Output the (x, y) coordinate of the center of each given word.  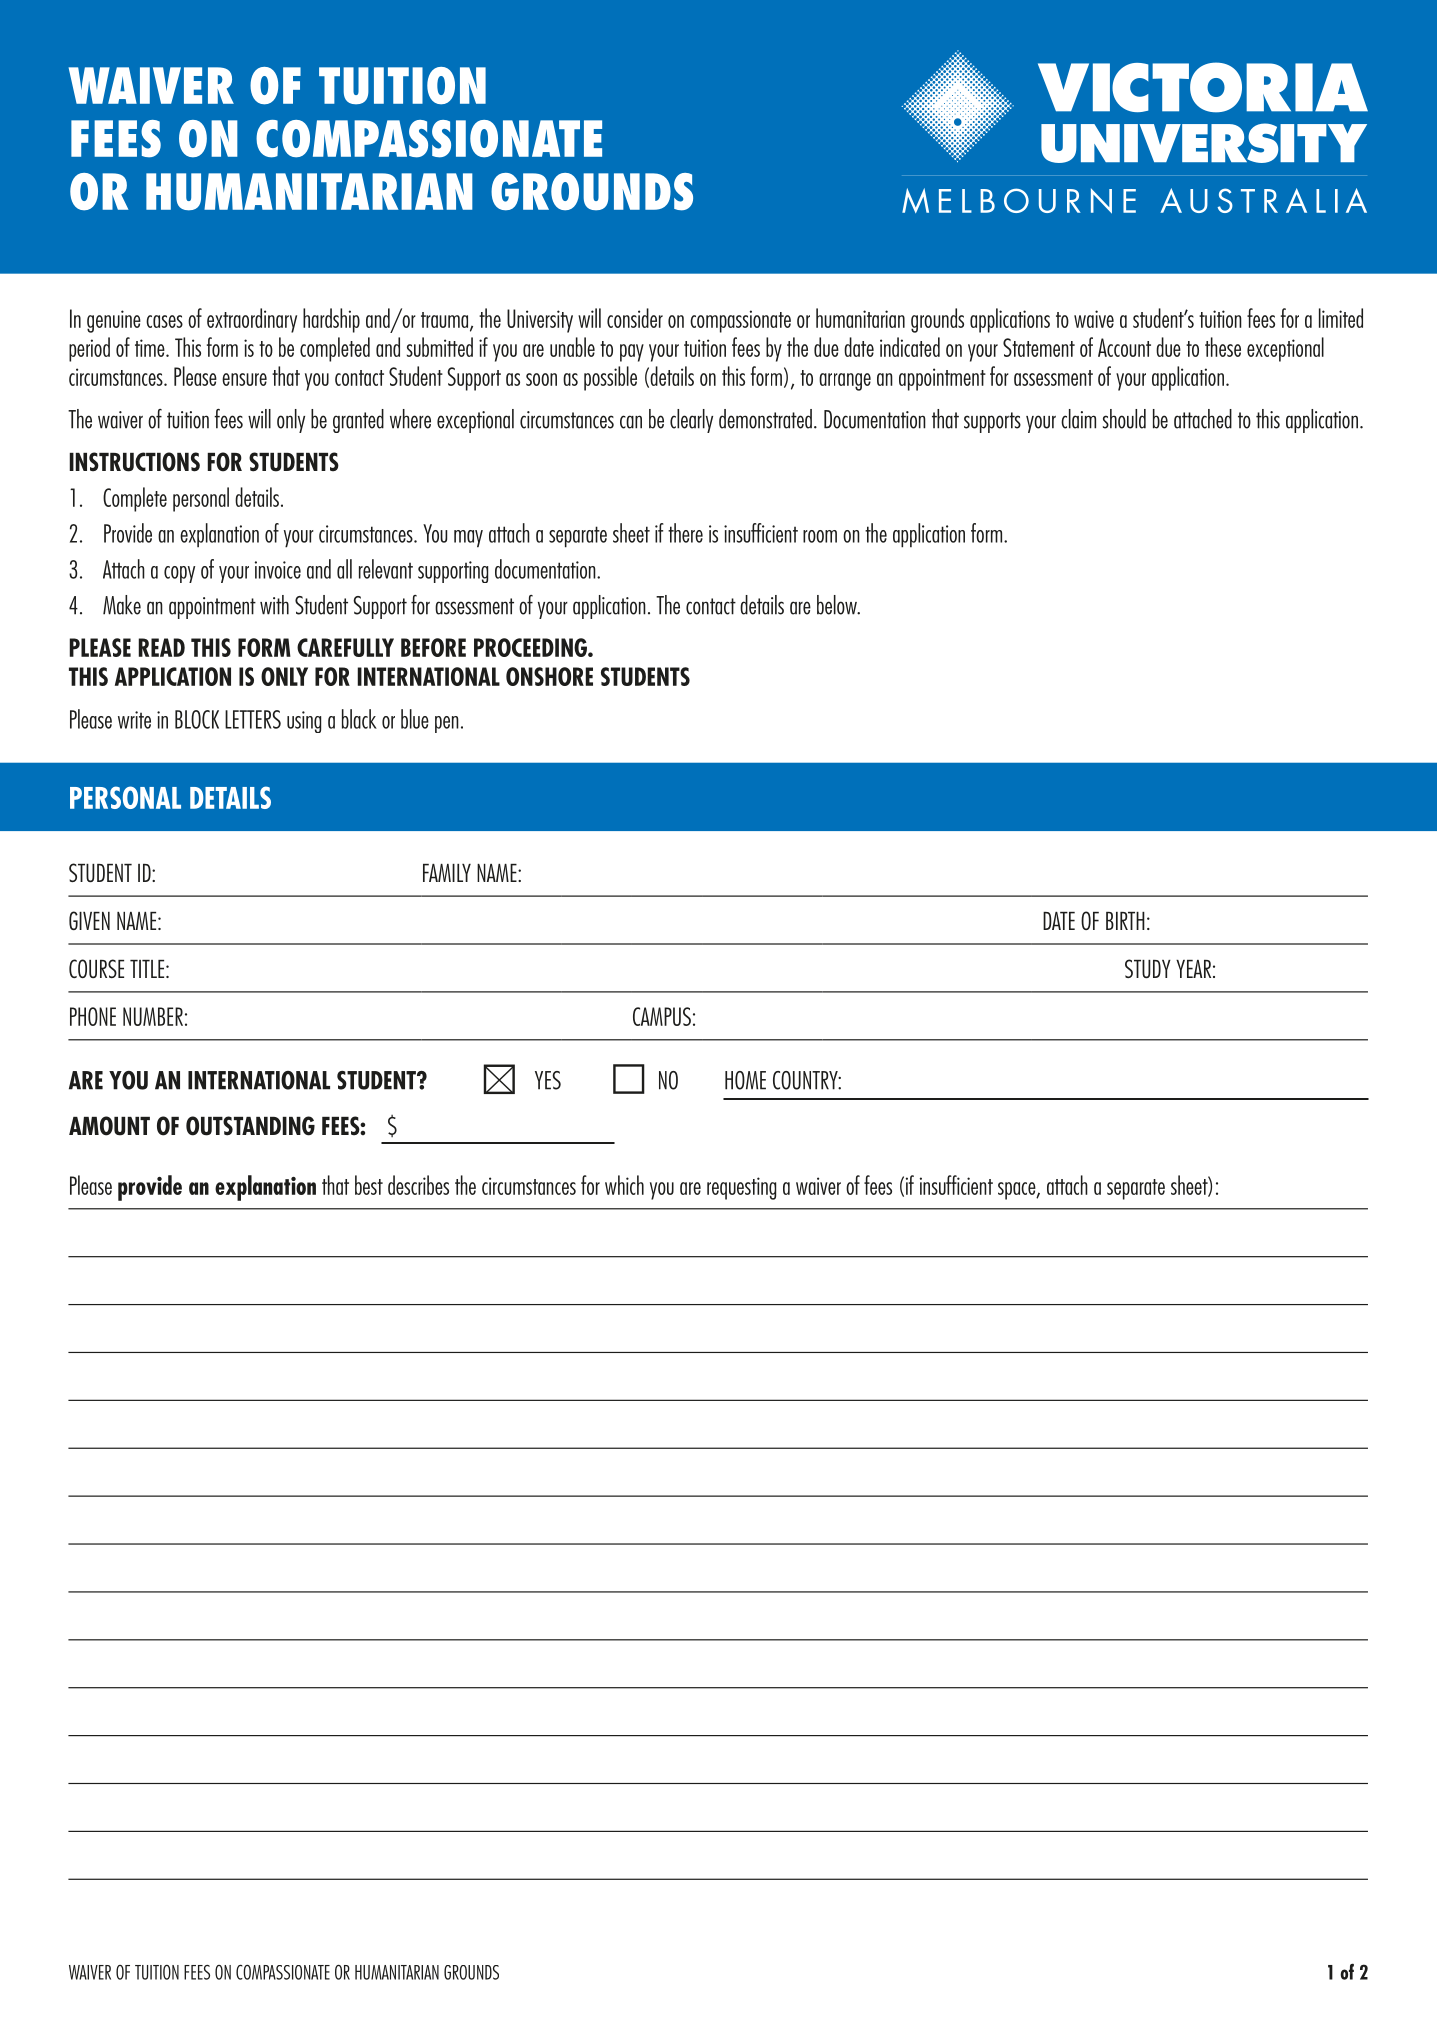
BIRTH (1125, 921)
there (685, 533)
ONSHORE (549, 676)
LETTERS (253, 719)
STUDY (1148, 968)
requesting (741, 1188)
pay (632, 353)
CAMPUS (662, 1016)
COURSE (96, 968)
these (1223, 347)
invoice (278, 570)
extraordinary (252, 320)
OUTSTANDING (250, 1126)
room (820, 536)
